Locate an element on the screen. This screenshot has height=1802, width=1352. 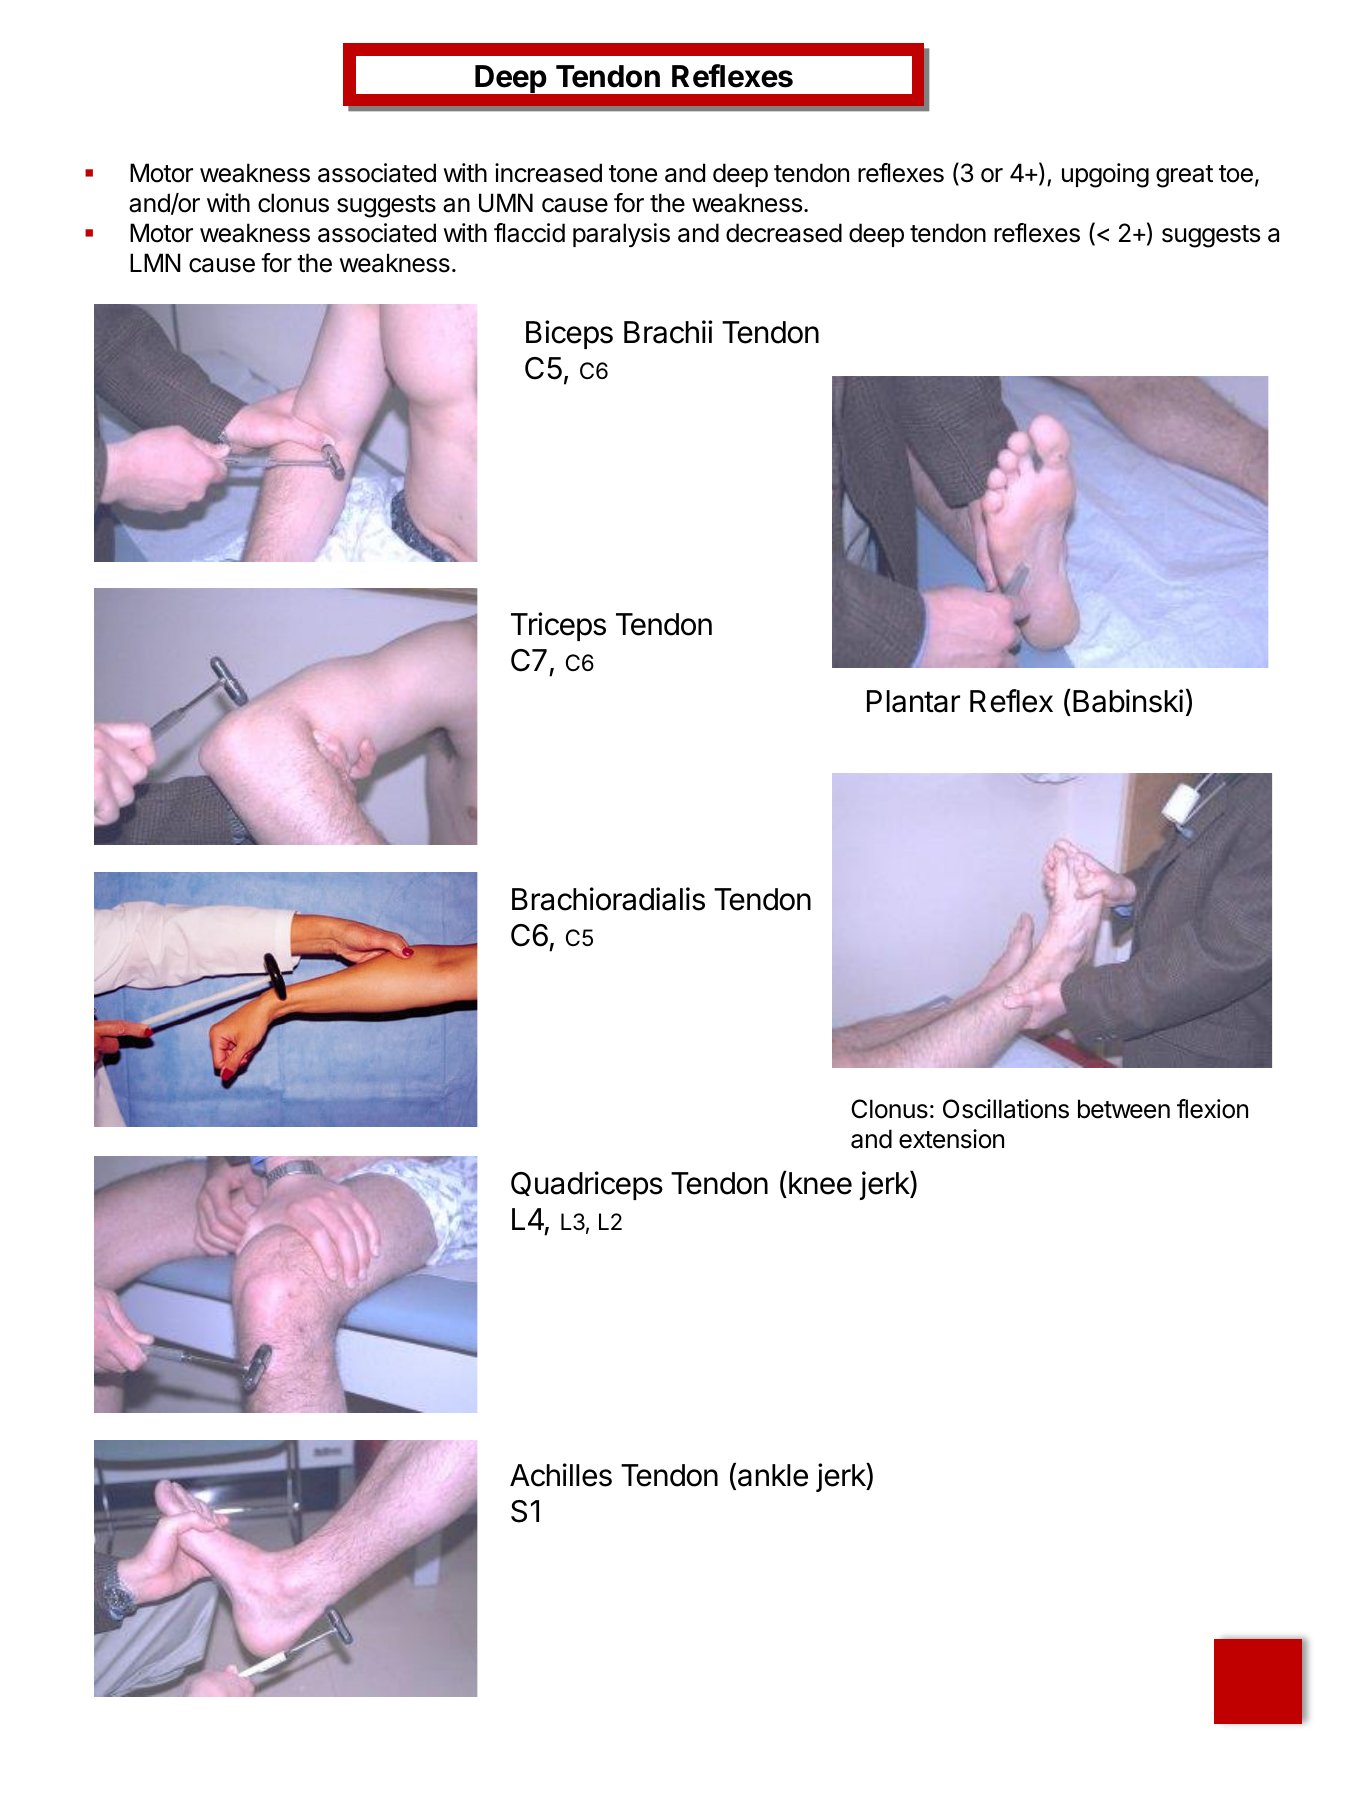
decreased is located at coordinates (784, 233).
